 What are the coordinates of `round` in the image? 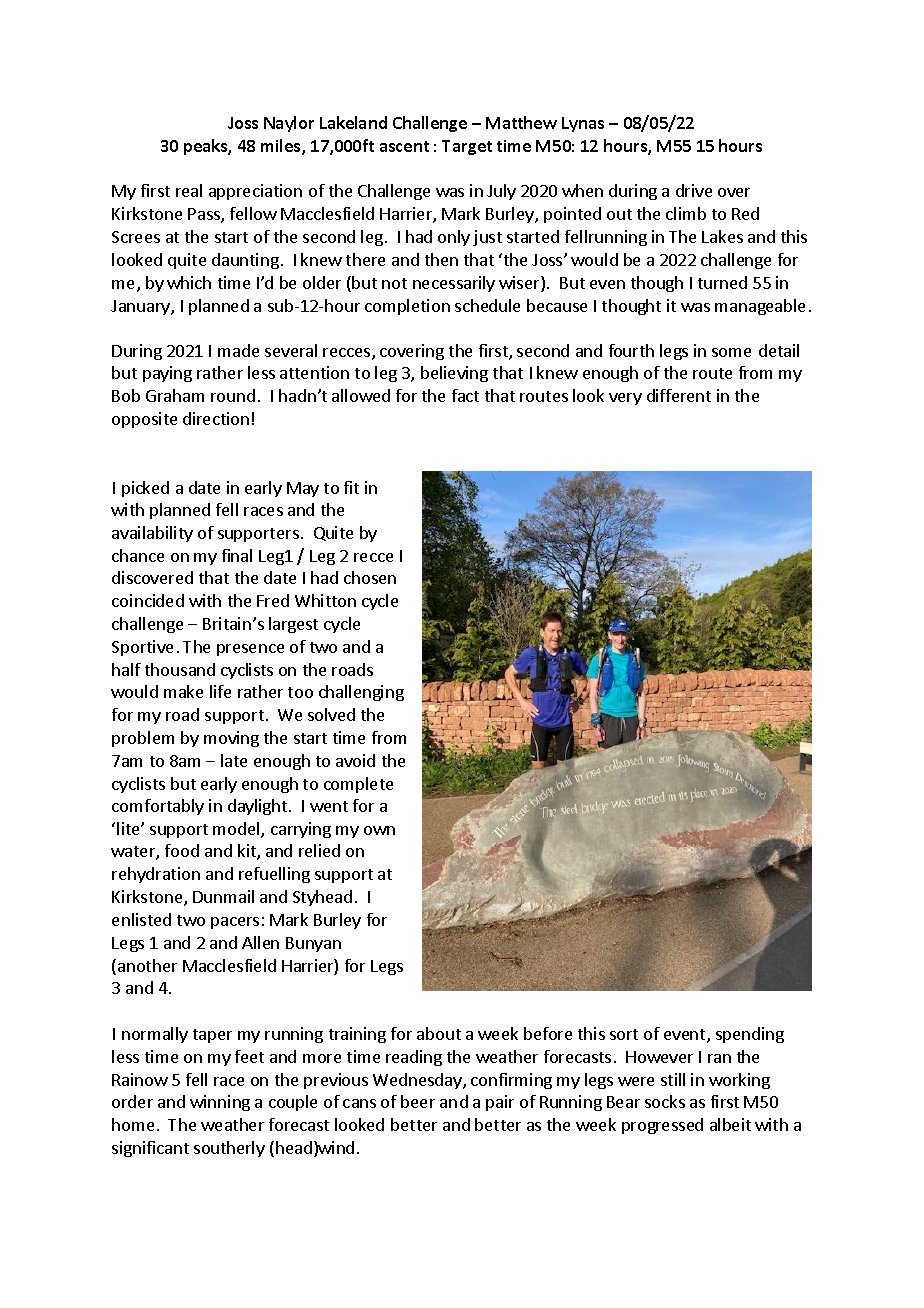 It's located at (233, 395).
